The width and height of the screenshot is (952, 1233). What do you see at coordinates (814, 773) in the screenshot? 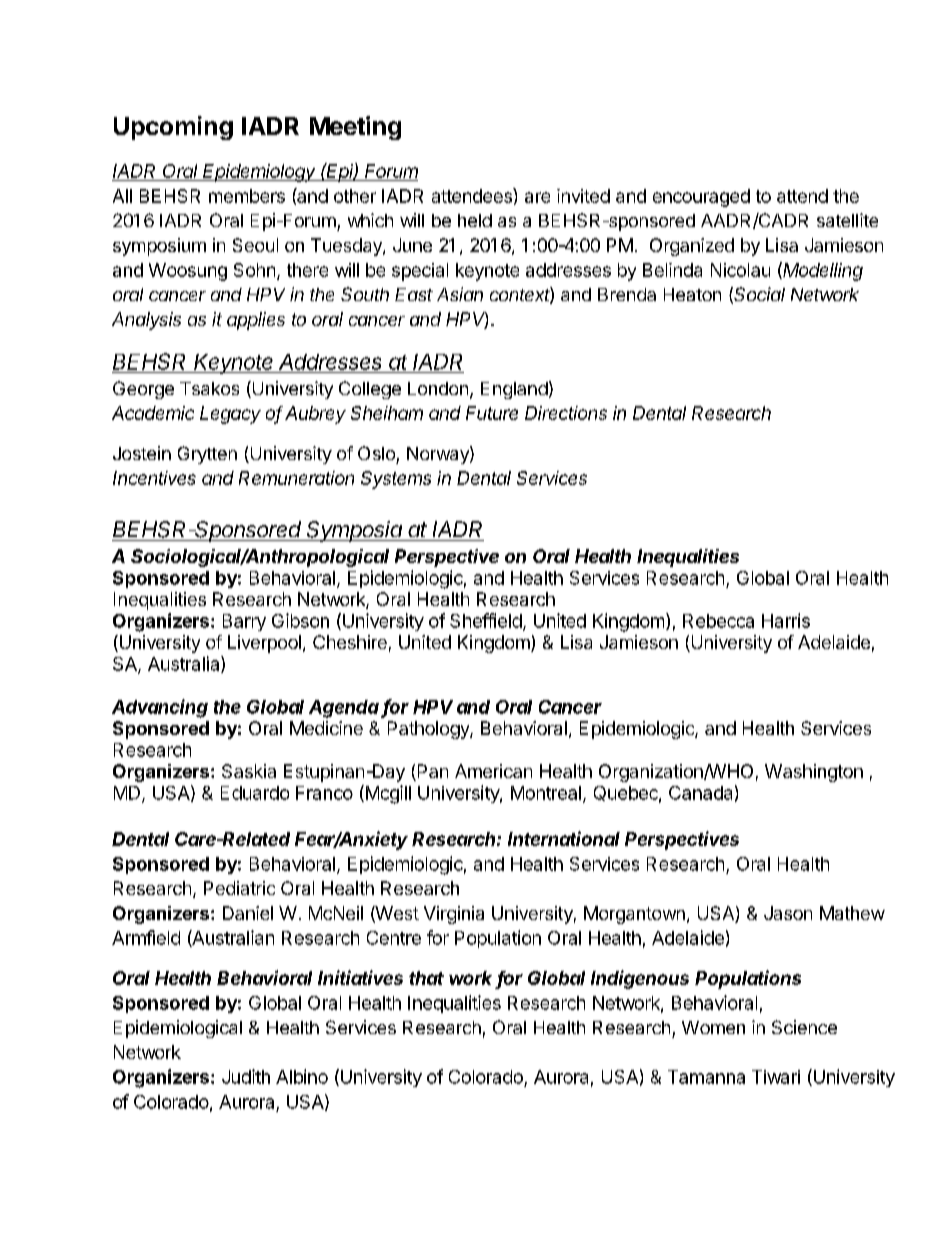
I see `Washington` at bounding box center [814, 773].
